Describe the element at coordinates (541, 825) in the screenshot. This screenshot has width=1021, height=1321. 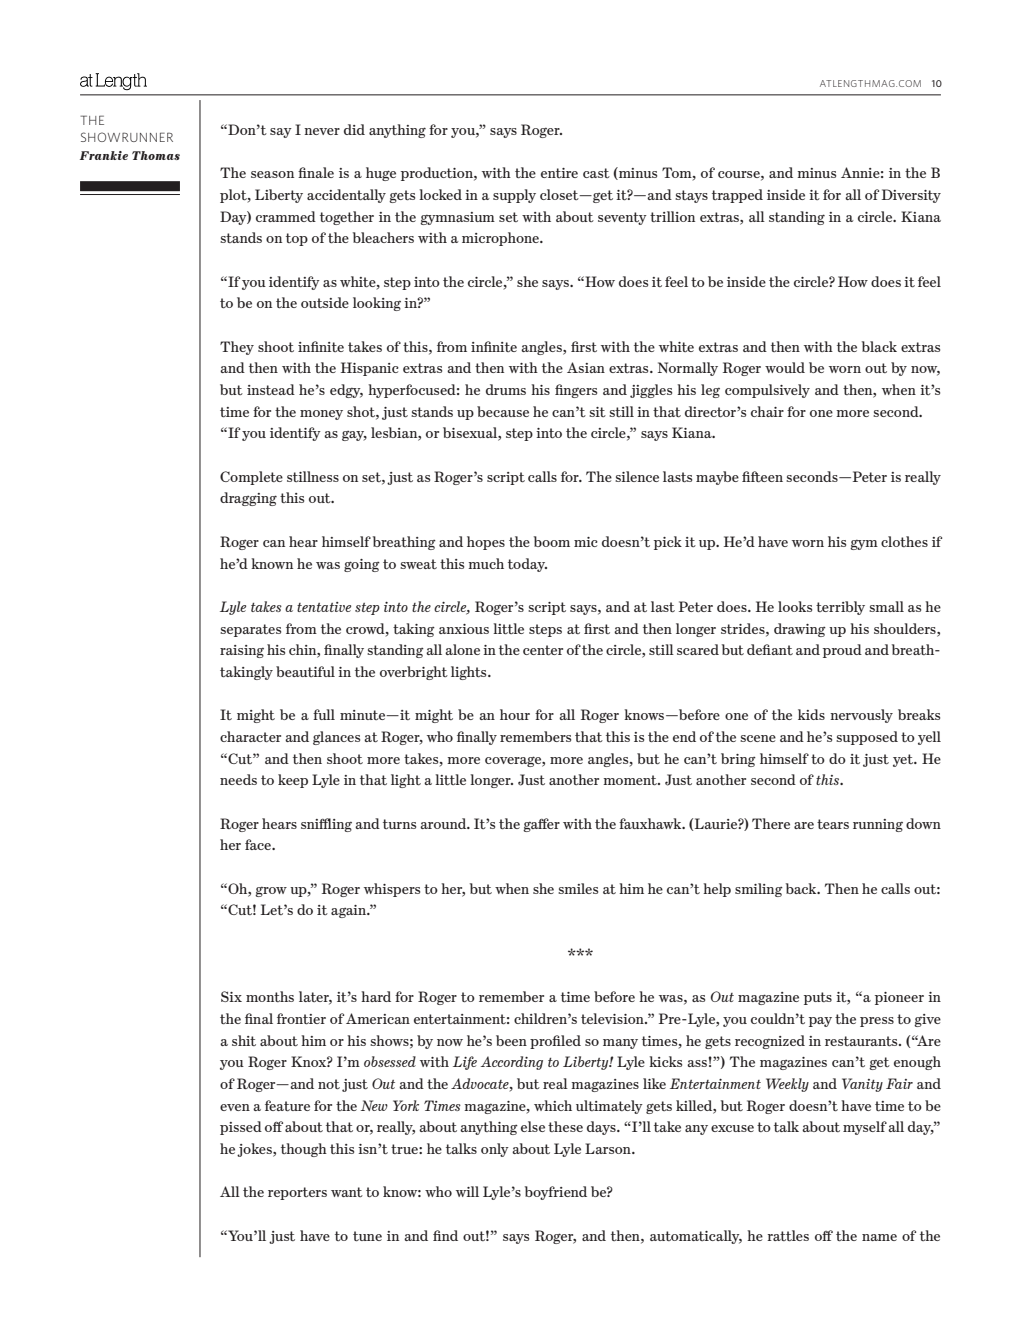
I see `gaffer` at that location.
